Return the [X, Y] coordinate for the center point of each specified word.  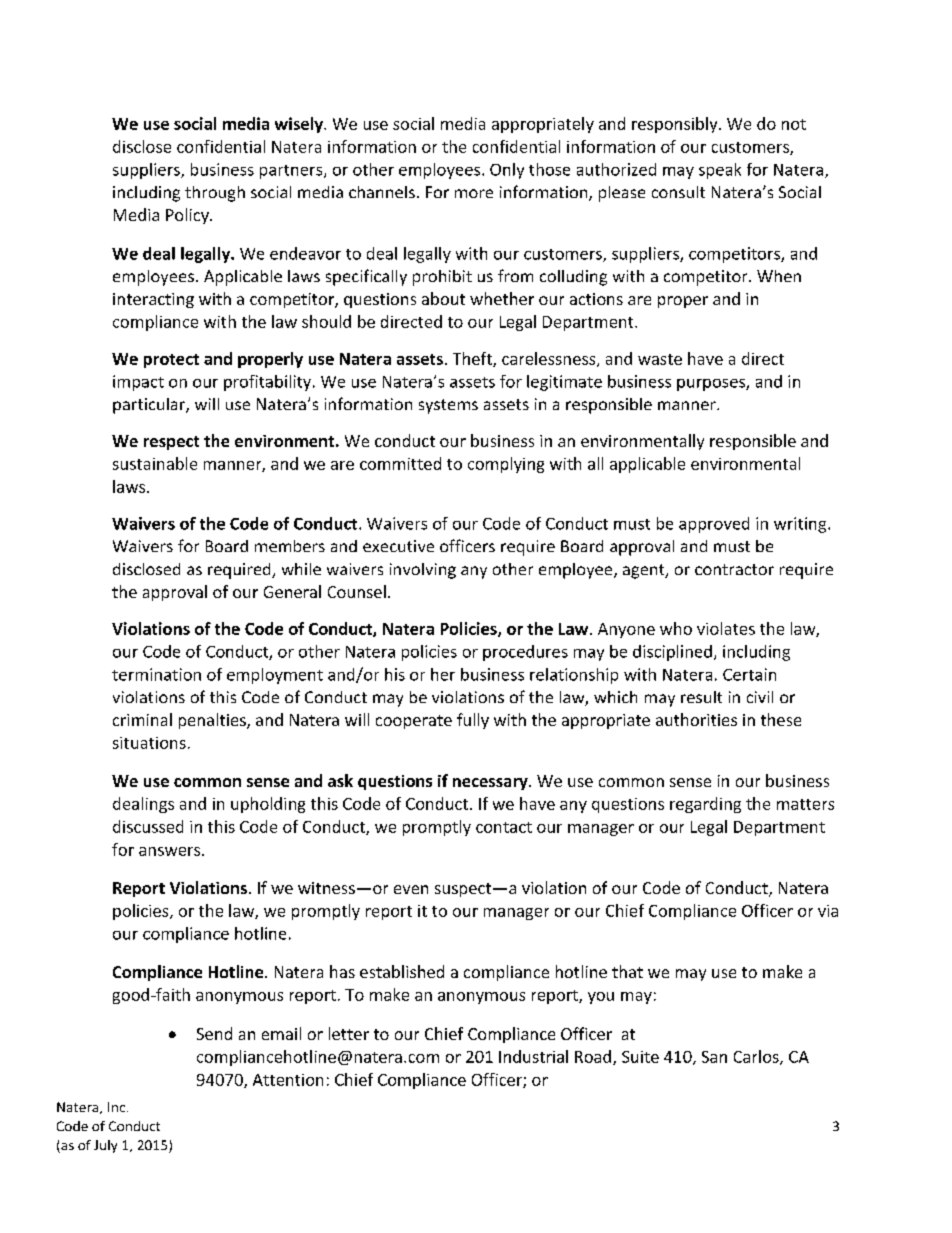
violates [726, 628]
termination [156, 674]
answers [171, 851]
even [411, 889]
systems [448, 406]
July [105, 1146]
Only [507, 171]
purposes [712, 385]
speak [720, 171]
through [215, 194]
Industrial [533, 1056]
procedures [525, 653]
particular [150, 406]
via [828, 911]
